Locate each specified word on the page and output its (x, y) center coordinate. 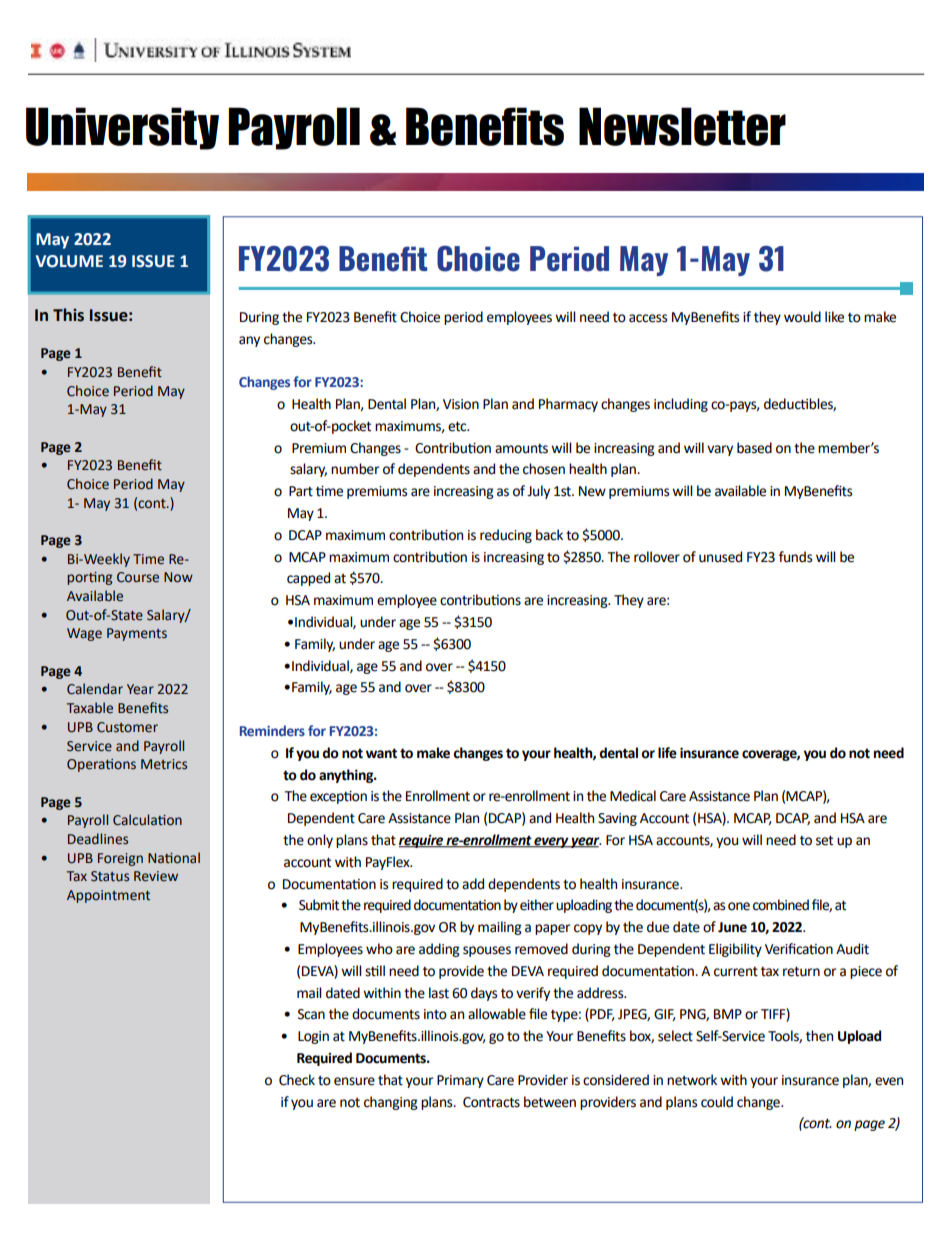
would (802, 317)
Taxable (90, 708)
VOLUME (69, 261)
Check (297, 1080)
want (381, 753)
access (648, 318)
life (667, 753)
